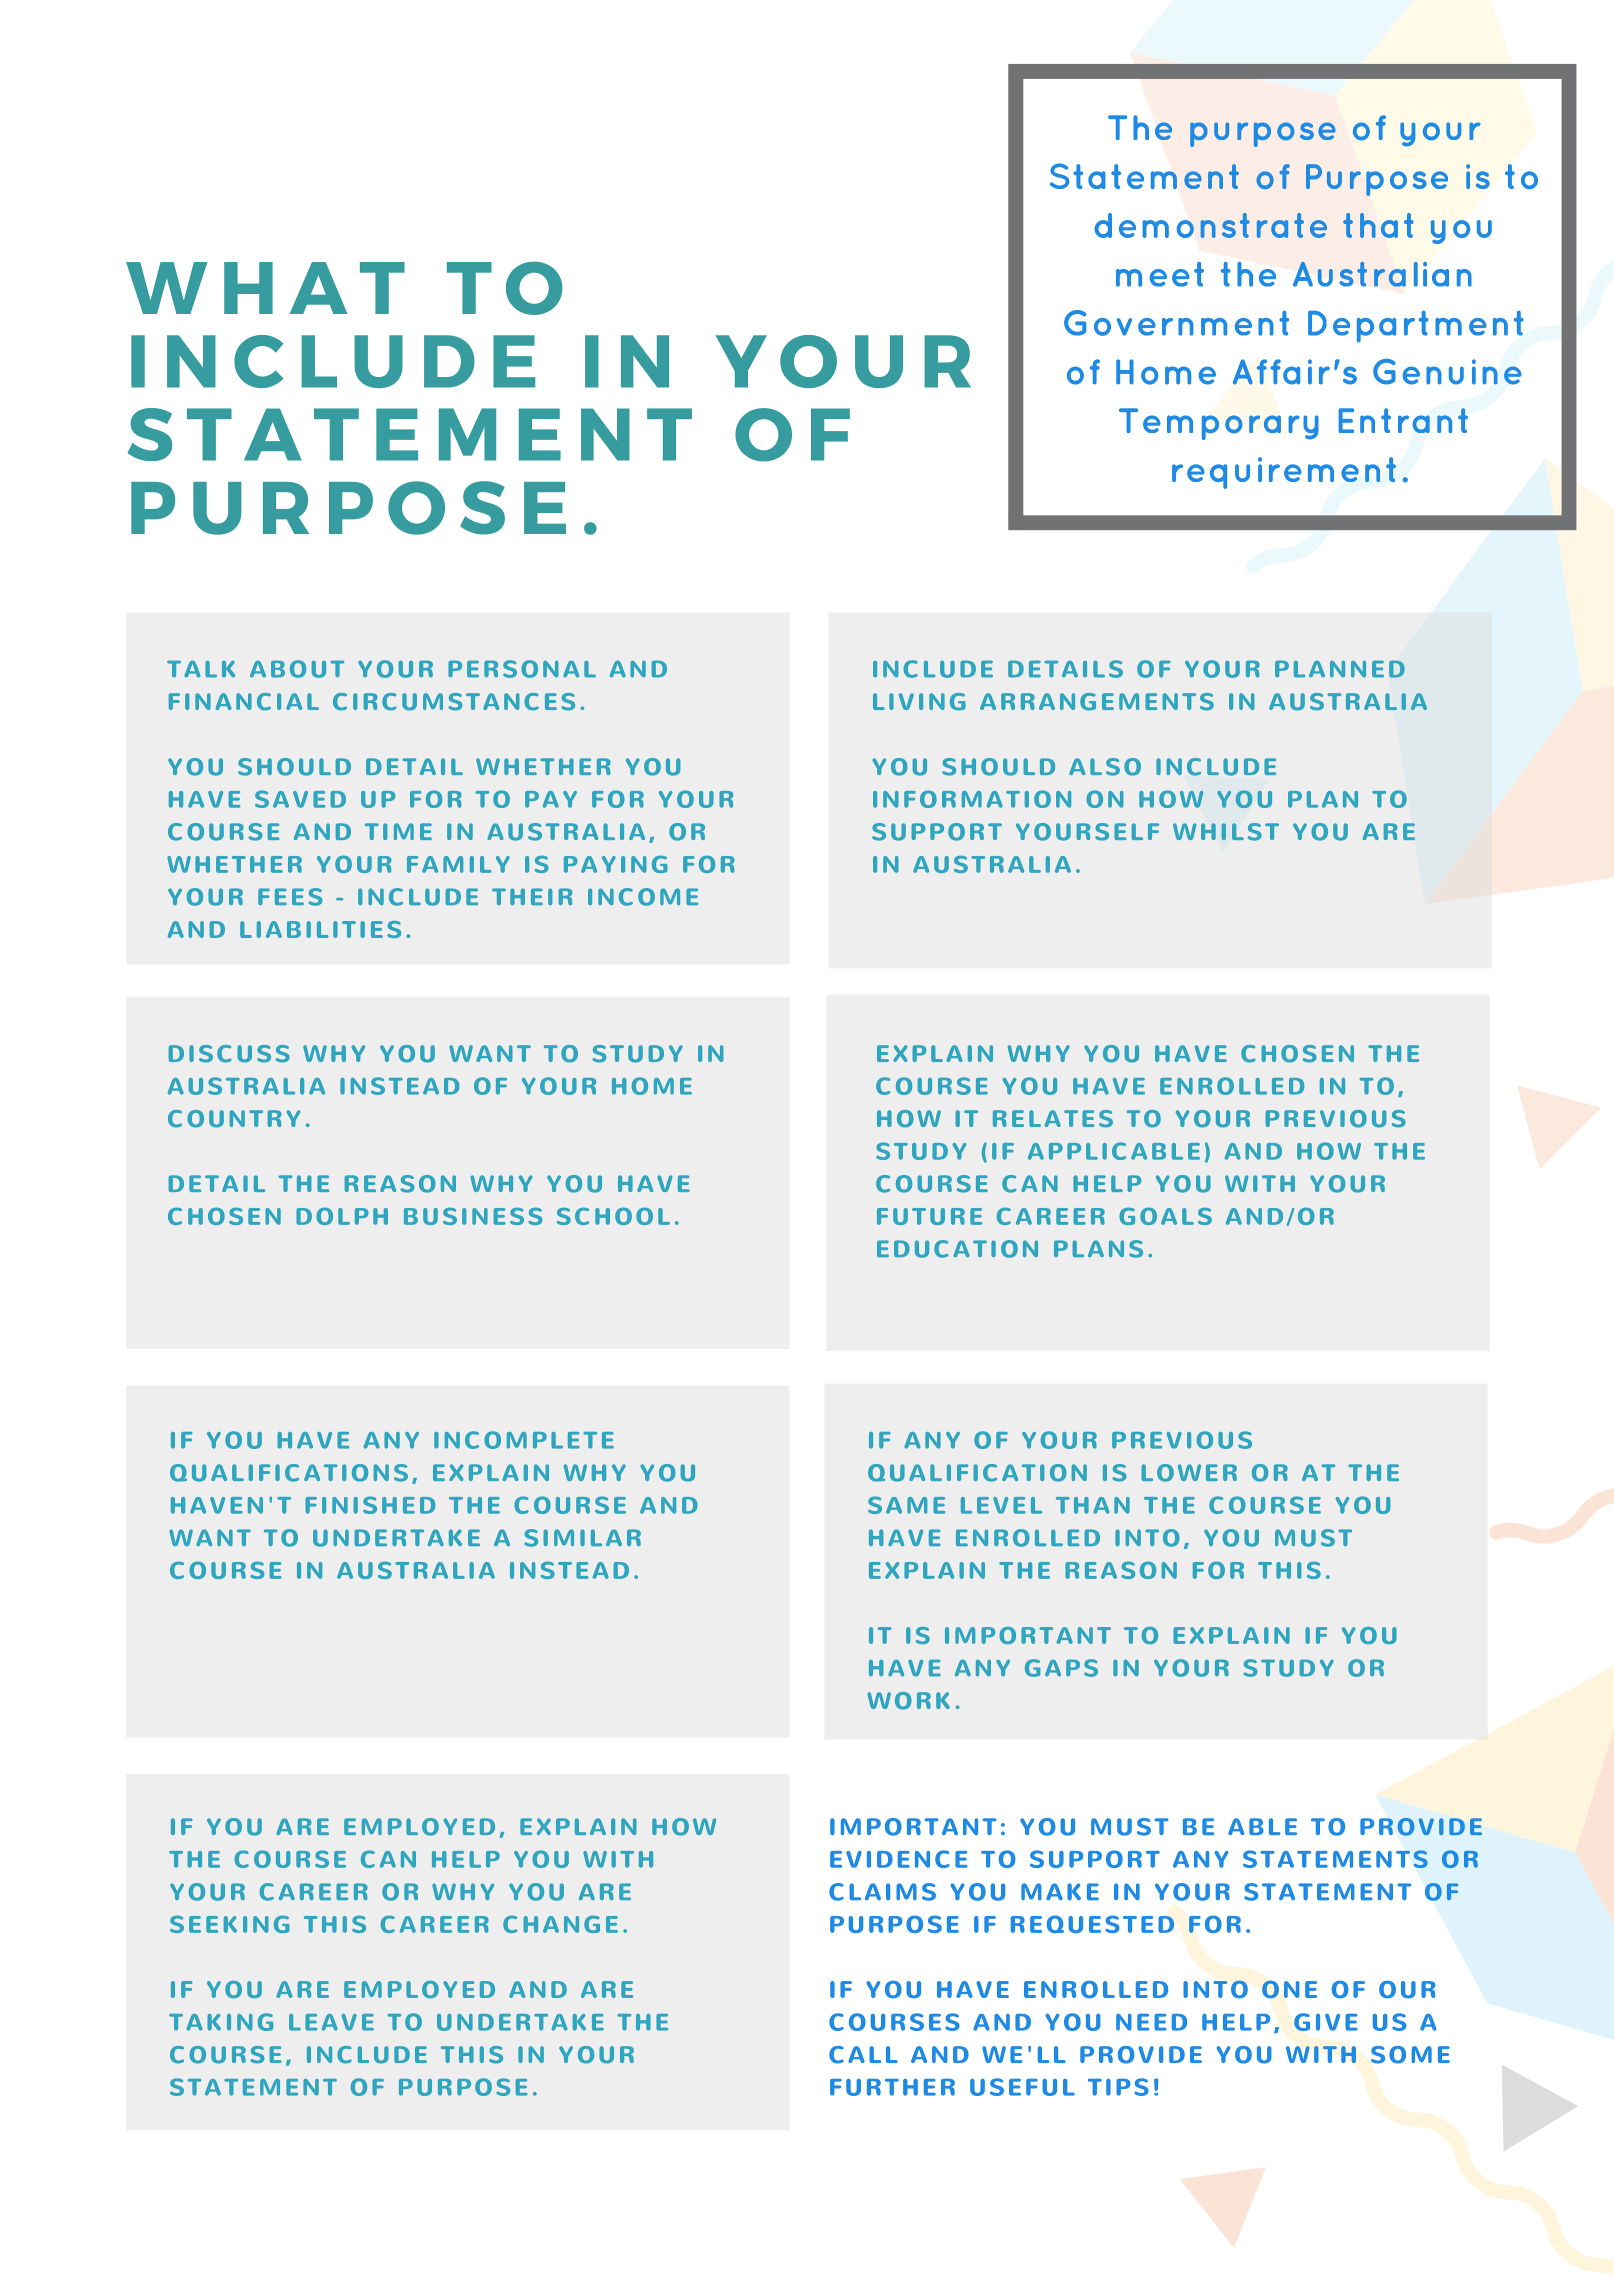 This screenshot has width=1614, height=2282. I want to click on SAME, so click(906, 1505).
